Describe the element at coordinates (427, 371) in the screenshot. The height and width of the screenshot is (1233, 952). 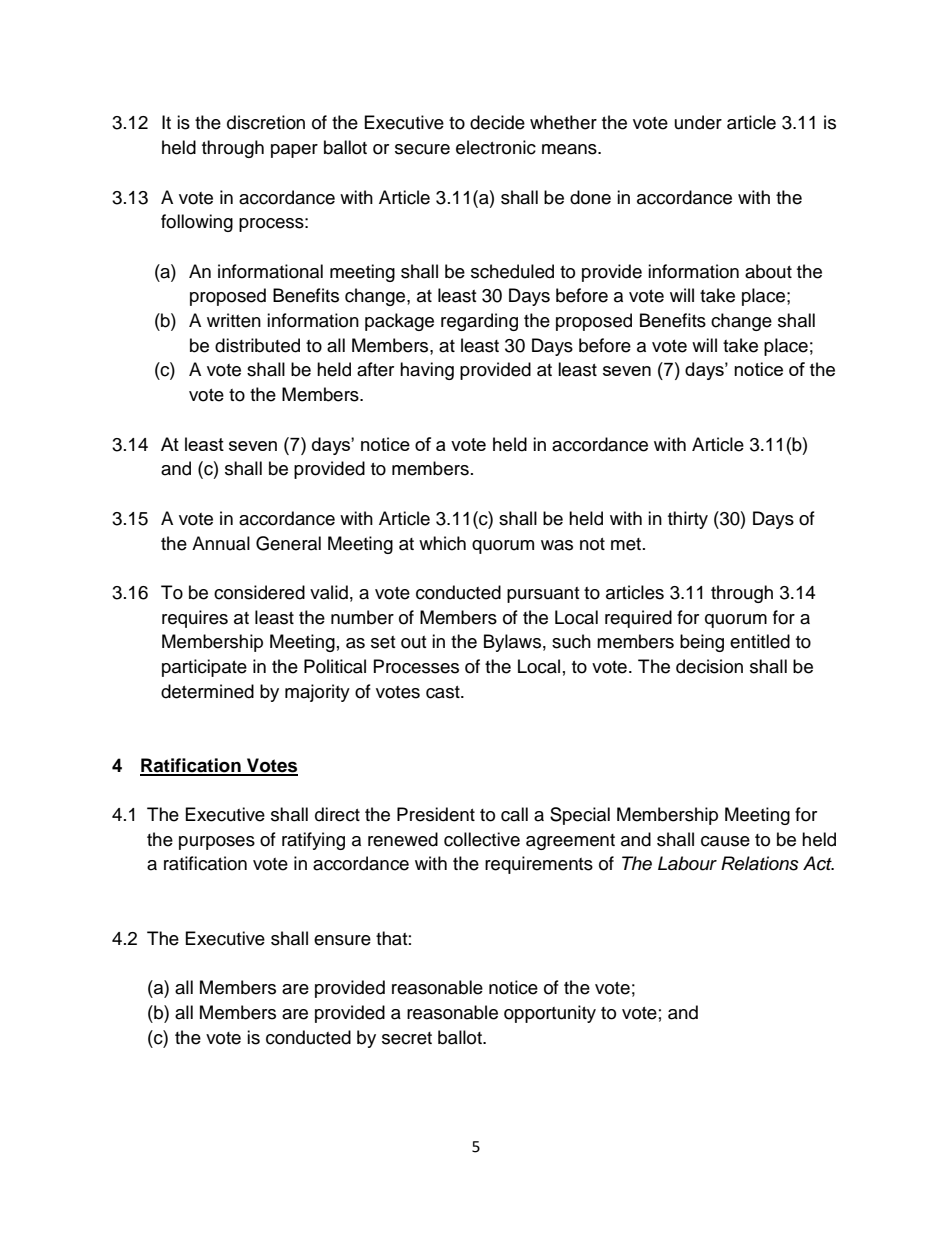
I see `having` at that location.
